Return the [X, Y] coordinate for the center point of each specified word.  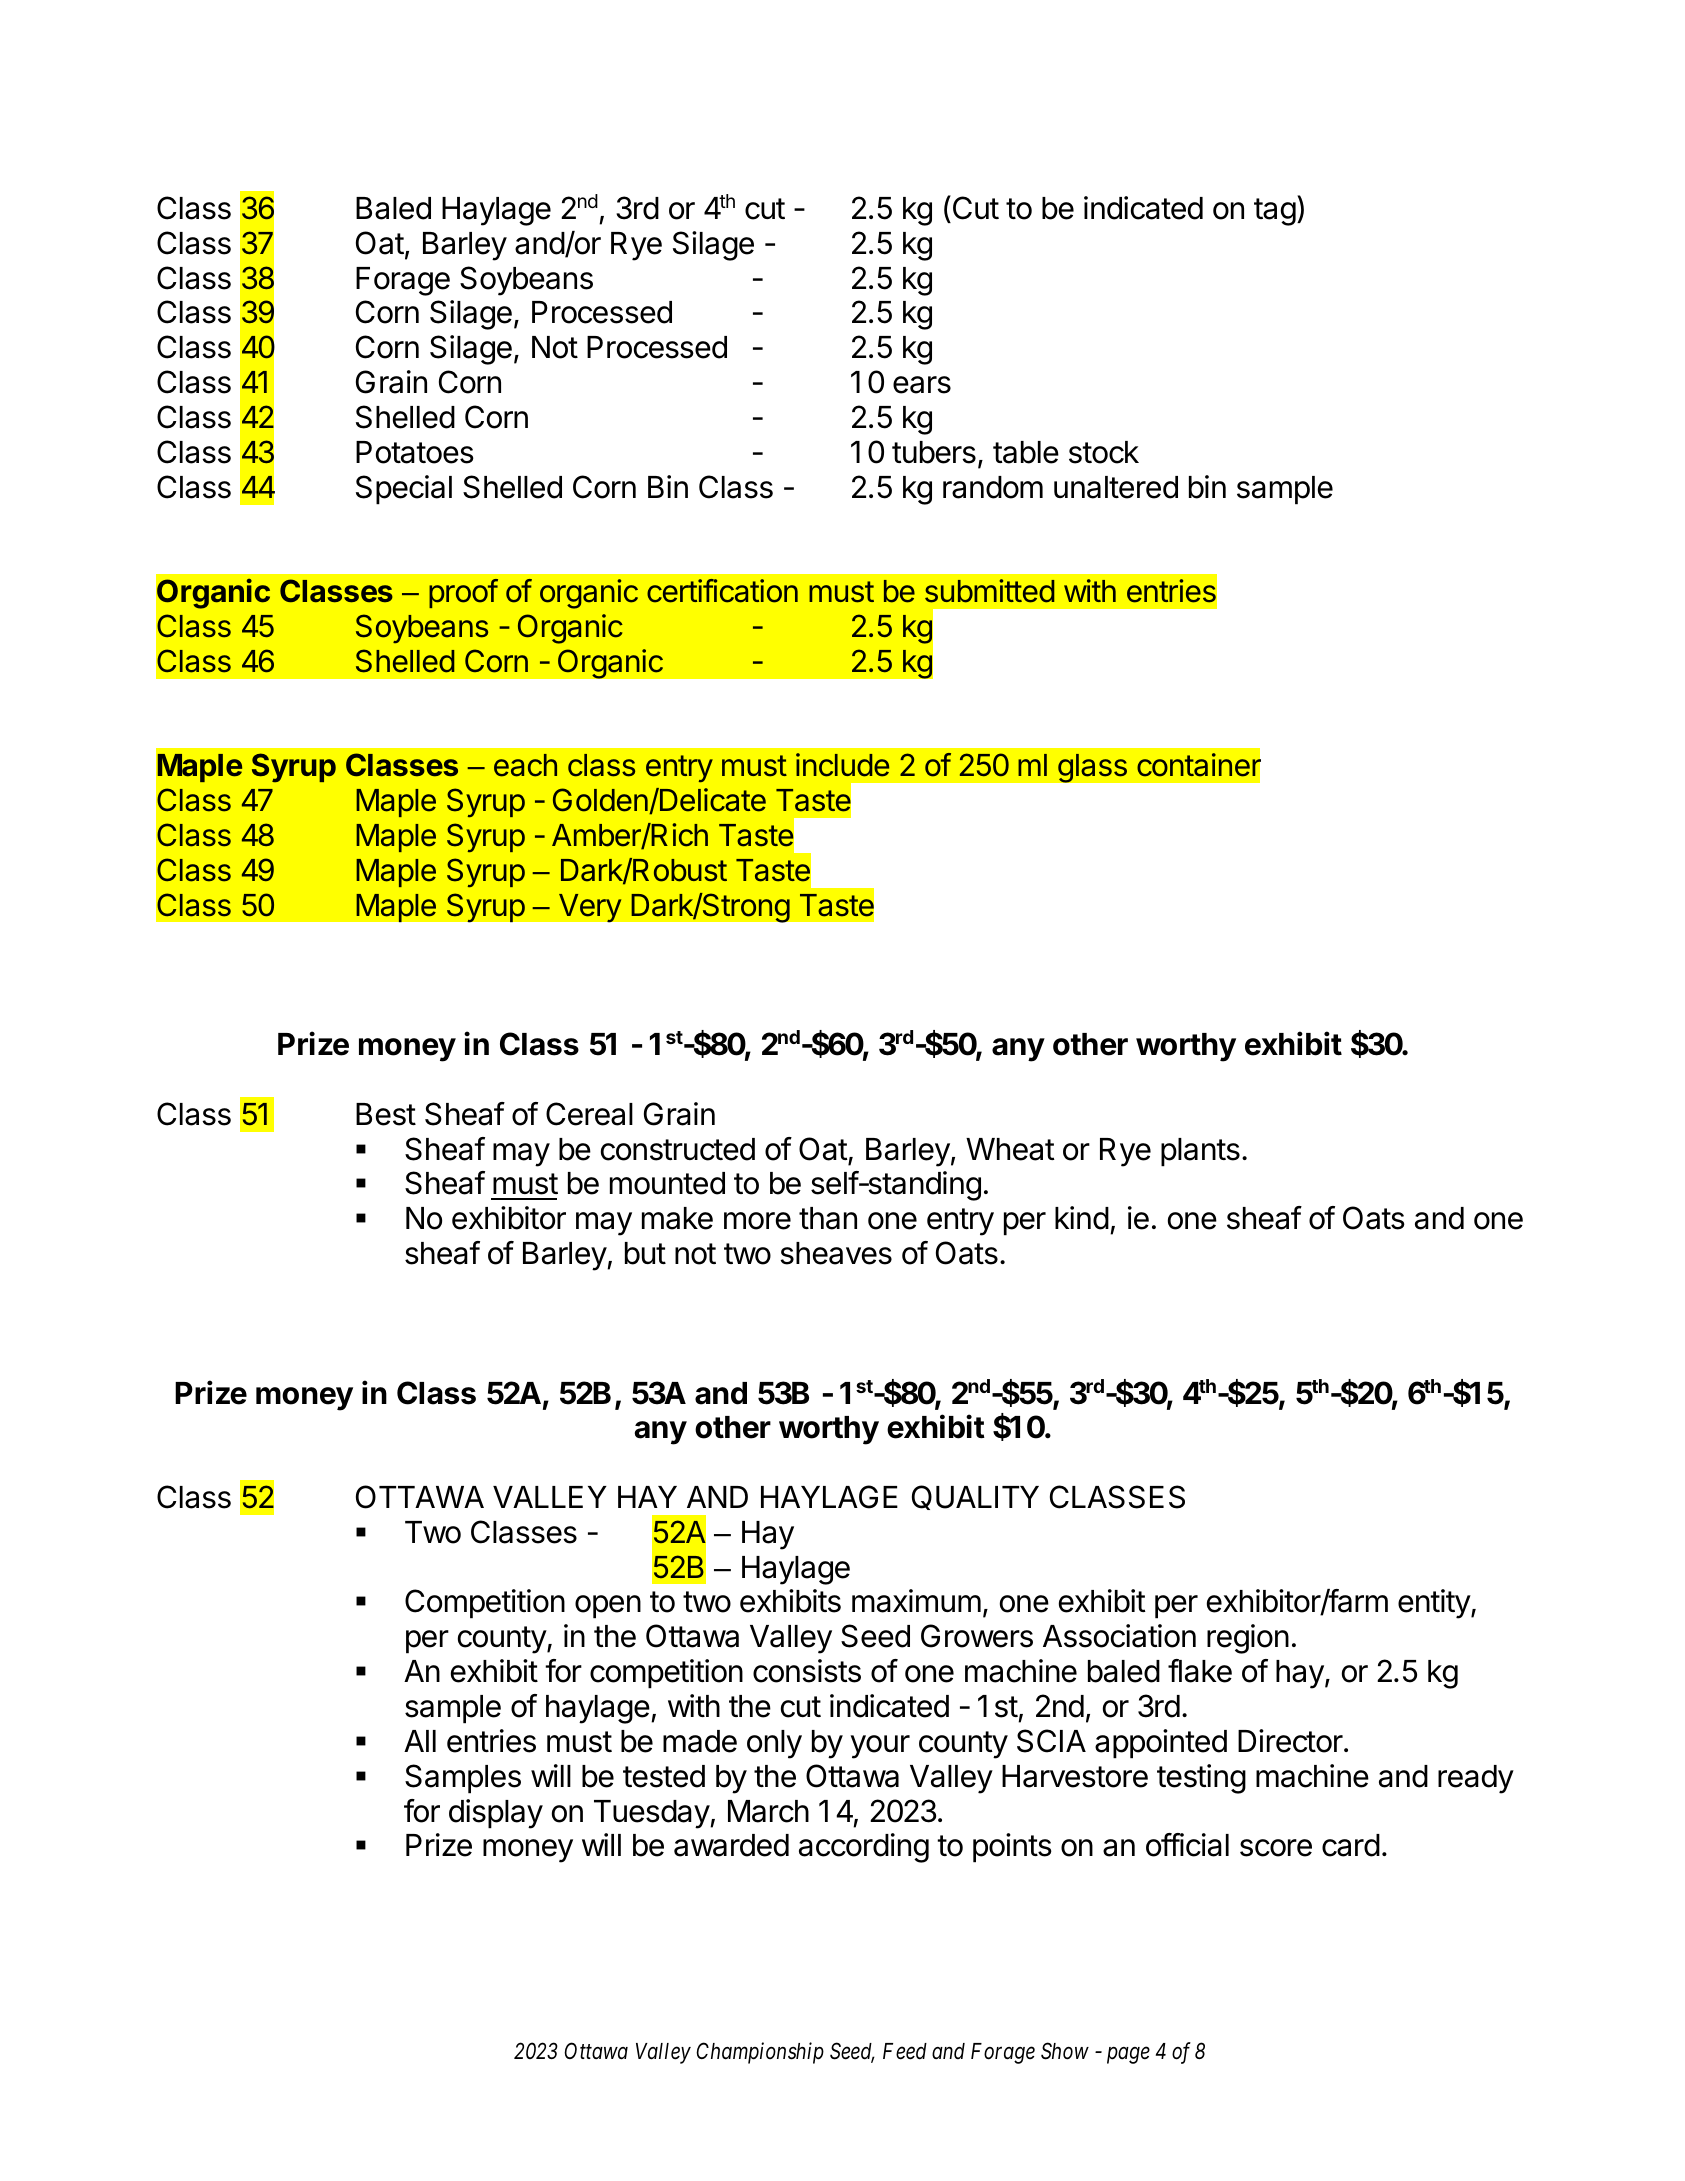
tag [1275, 212]
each [525, 765]
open [608, 1607]
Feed [905, 2051]
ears [922, 385]
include [842, 765]
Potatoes [415, 452]
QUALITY [975, 1497]
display [496, 1814]
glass [1092, 768]
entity [1435, 1604]
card [1351, 1845]
